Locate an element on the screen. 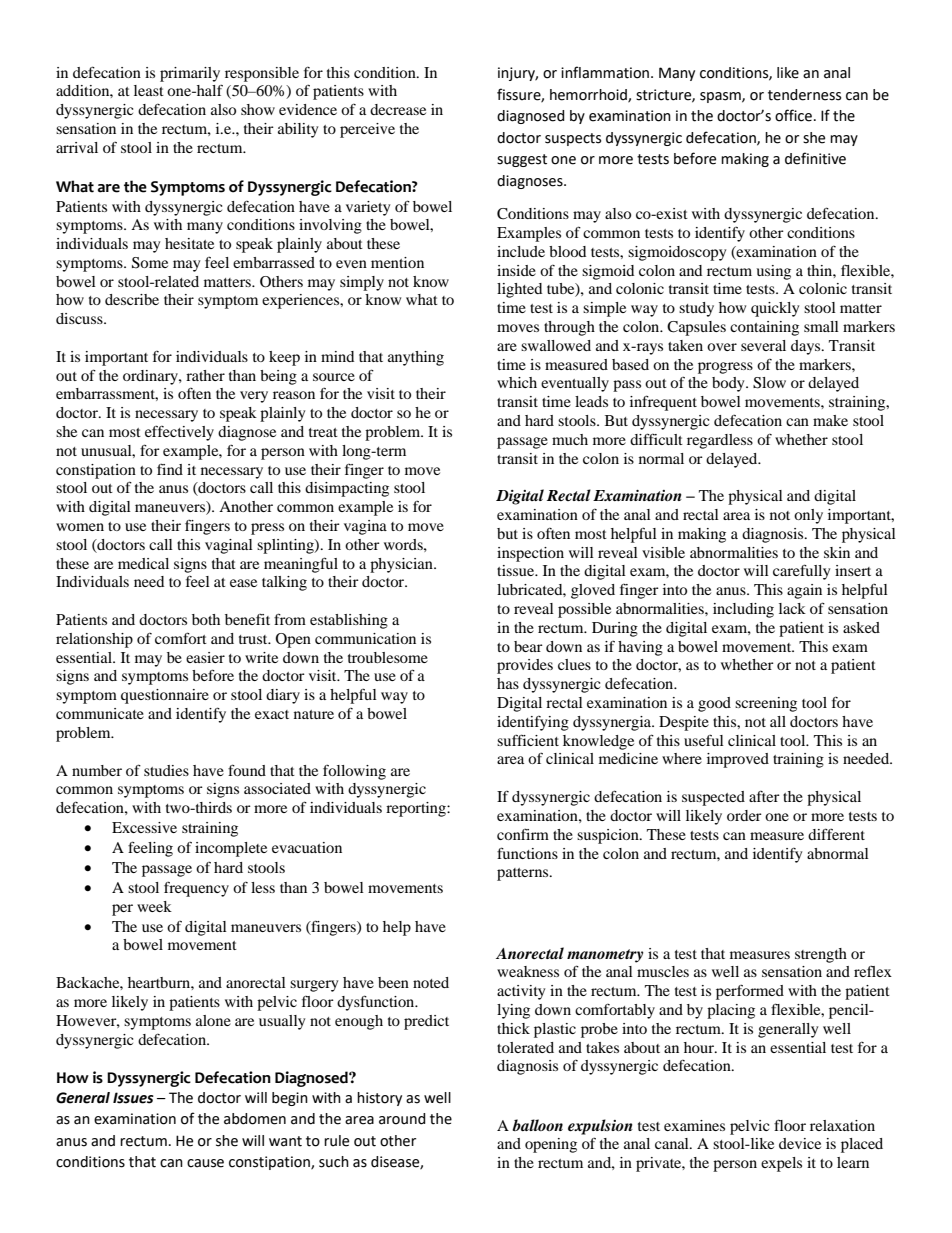  around is located at coordinates (402, 1119).
